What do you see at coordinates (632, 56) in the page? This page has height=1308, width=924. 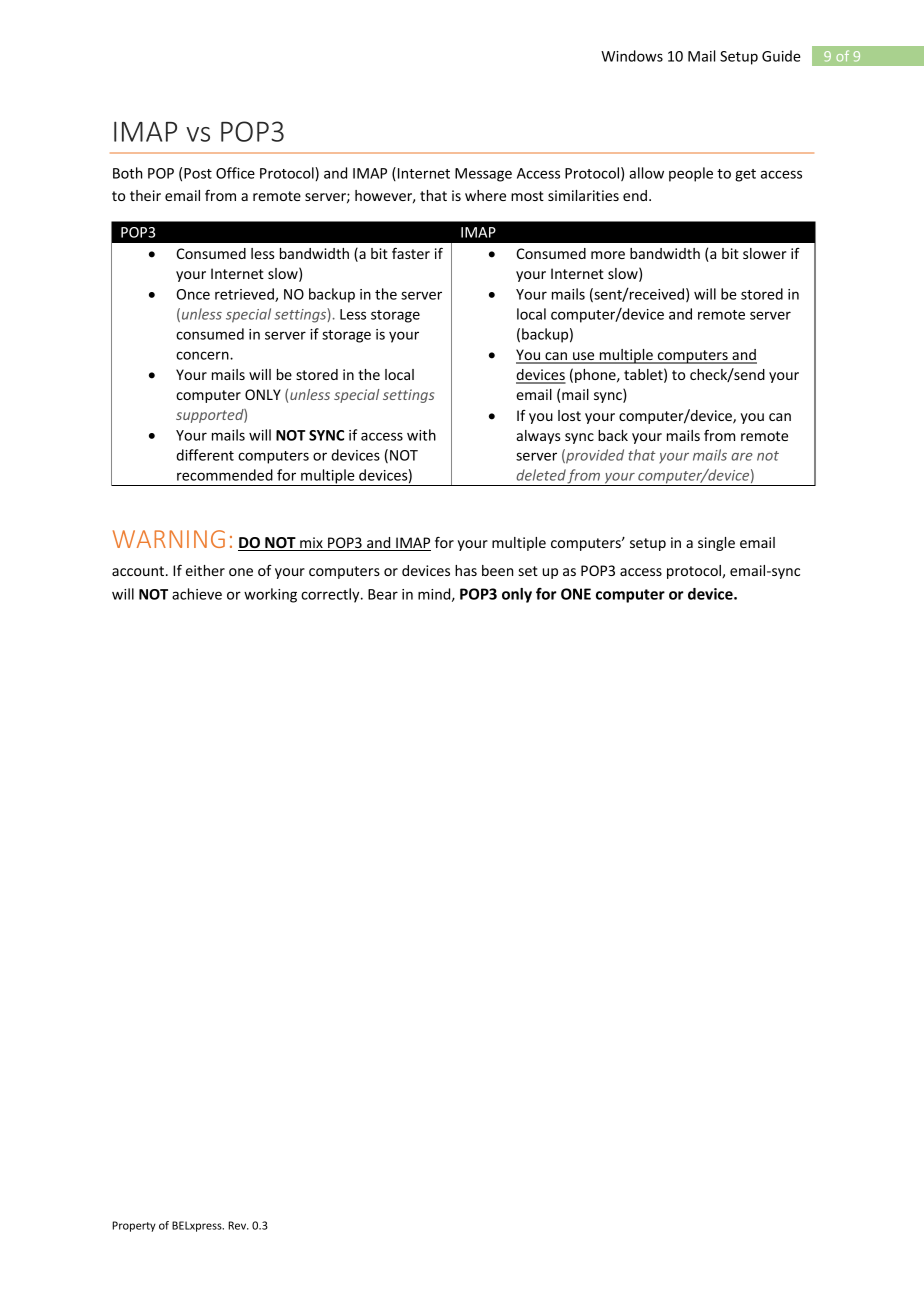 I see `Windows` at bounding box center [632, 56].
